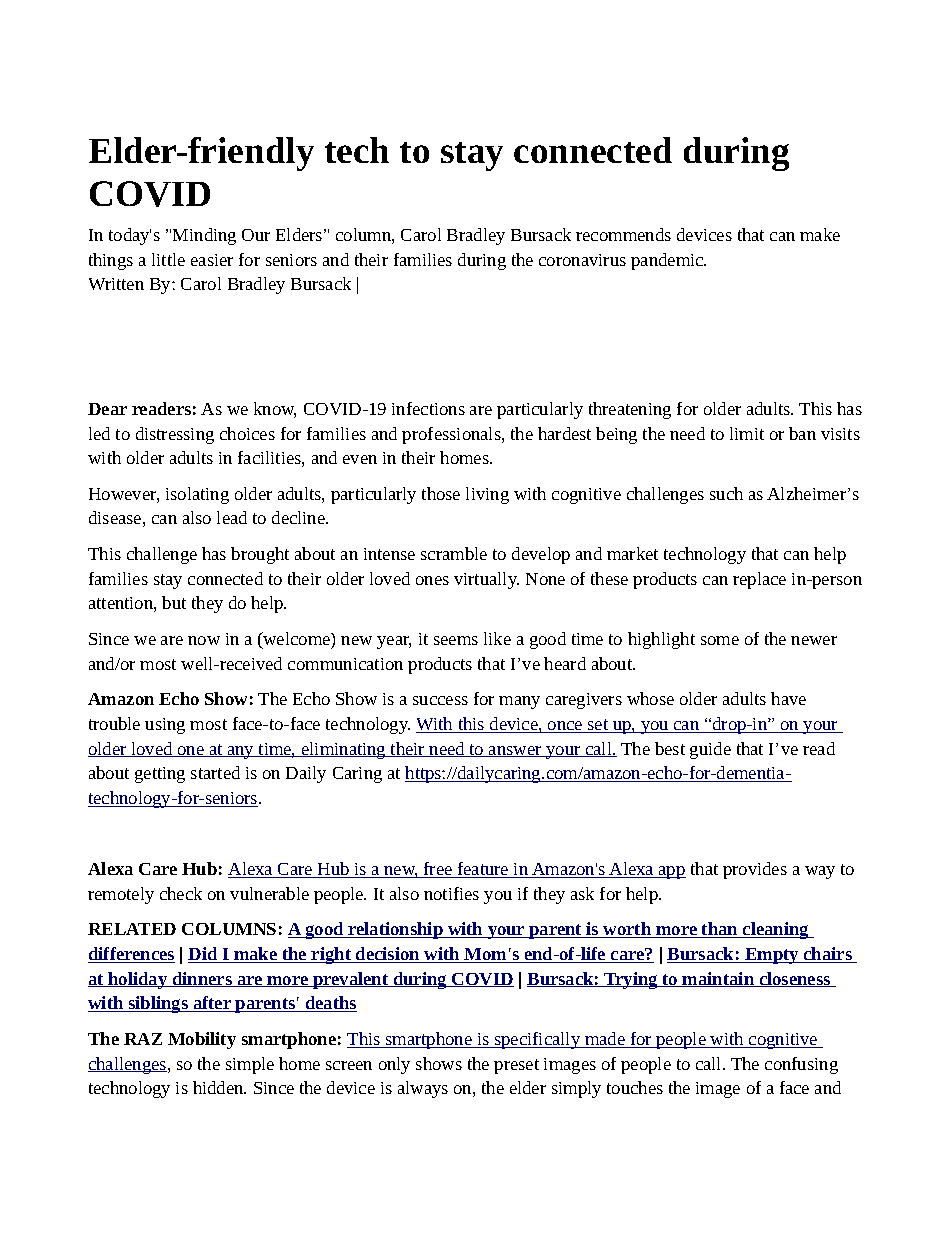 The width and height of the image is (952, 1233). I want to click on answer, so click(515, 751).
